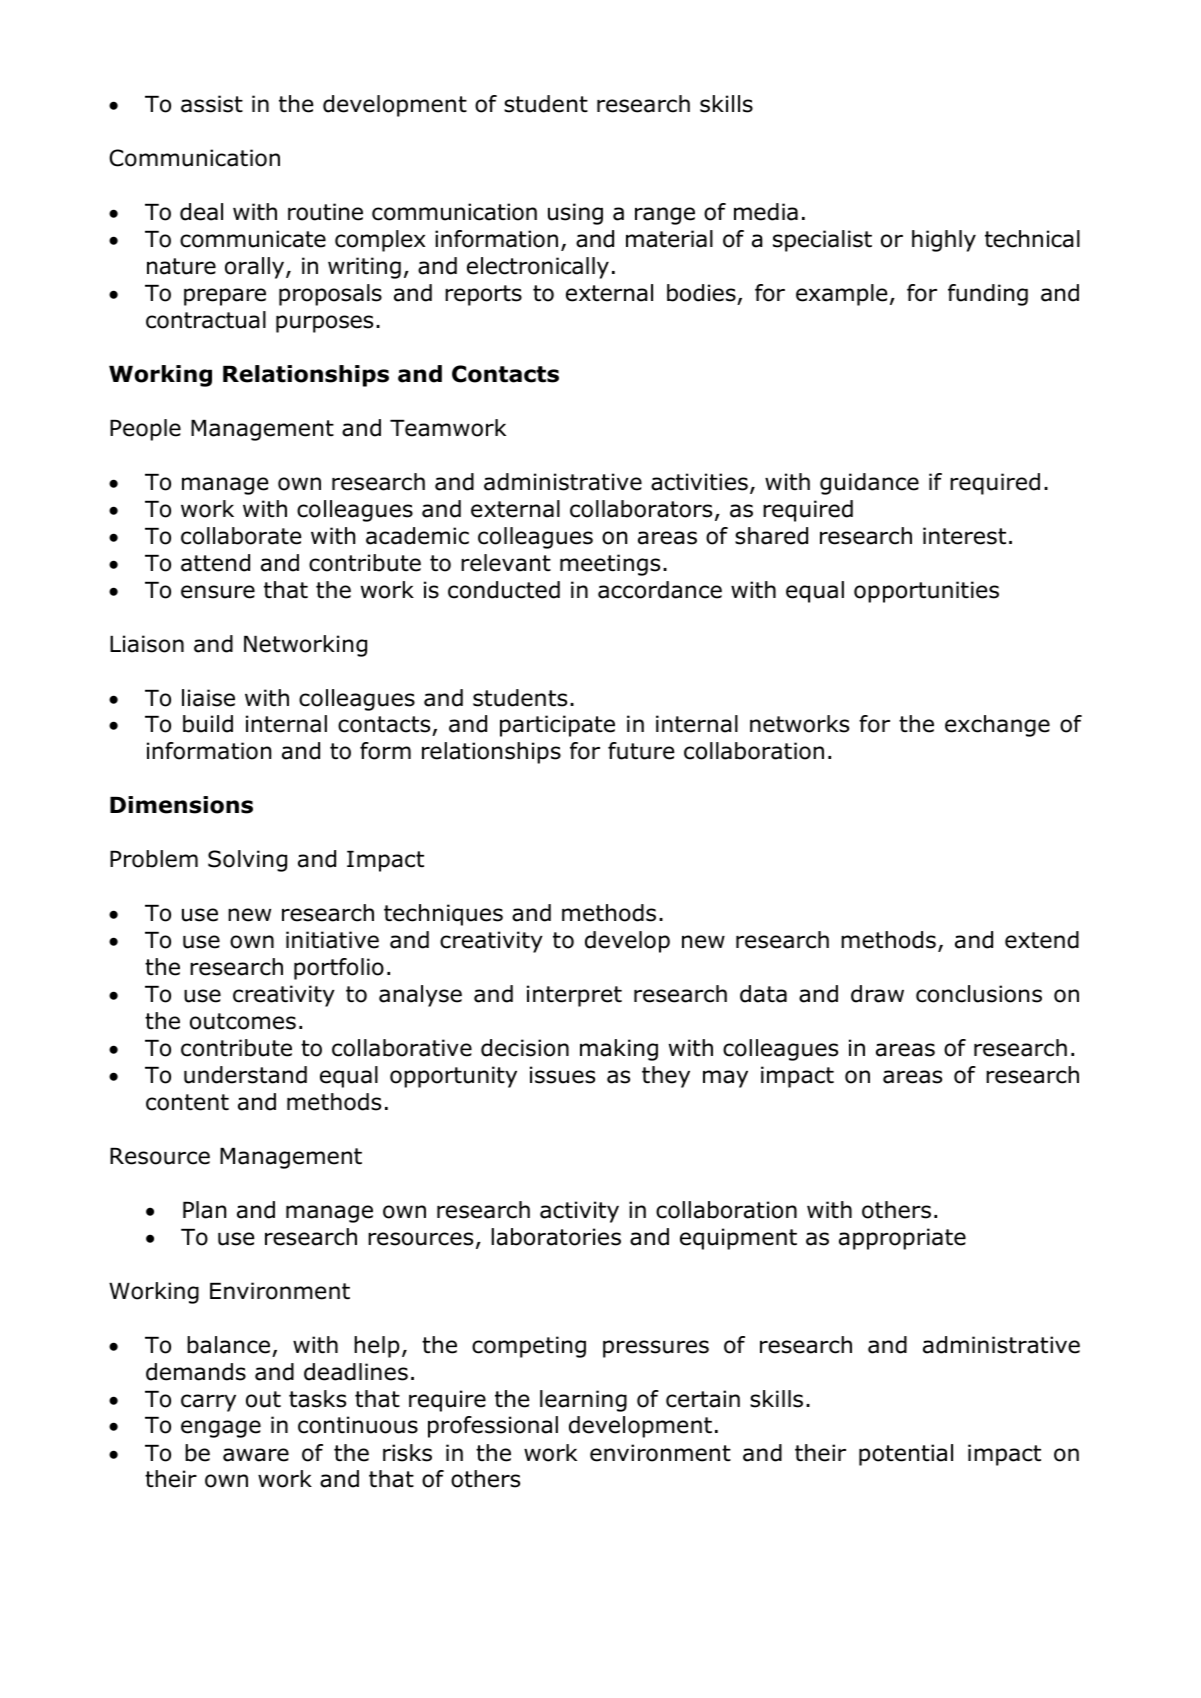 This page has width=1201, height=1698. Describe the element at coordinates (208, 698) in the page. I see `liaise` at that location.
